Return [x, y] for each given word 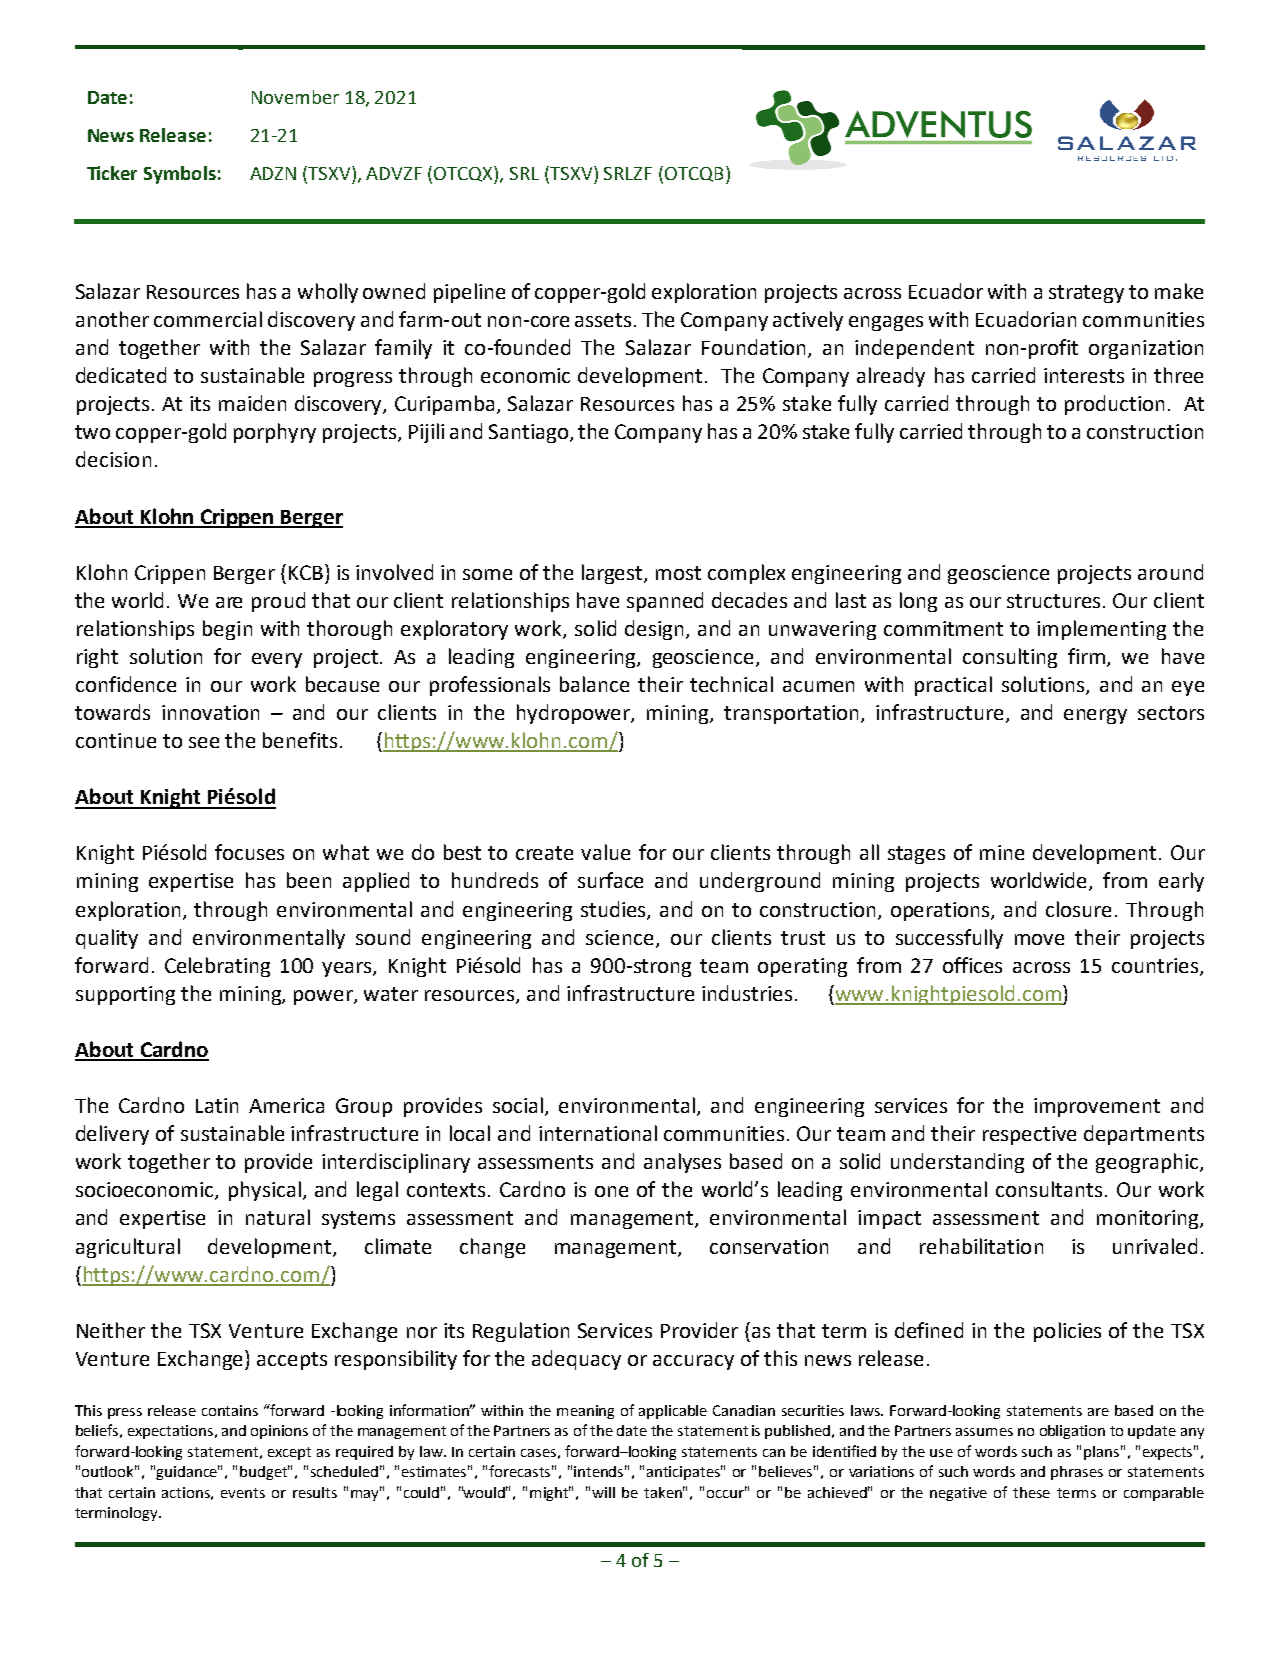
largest [613, 574]
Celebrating [217, 967]
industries [747, 993]
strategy [1086, 294]
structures [1053, 601]
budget [265, 1472]
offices [972, 965]
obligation [1072, 1432]
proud [278, 602]
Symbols [180, 175]
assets [603, 320]
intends [600, 1471]
